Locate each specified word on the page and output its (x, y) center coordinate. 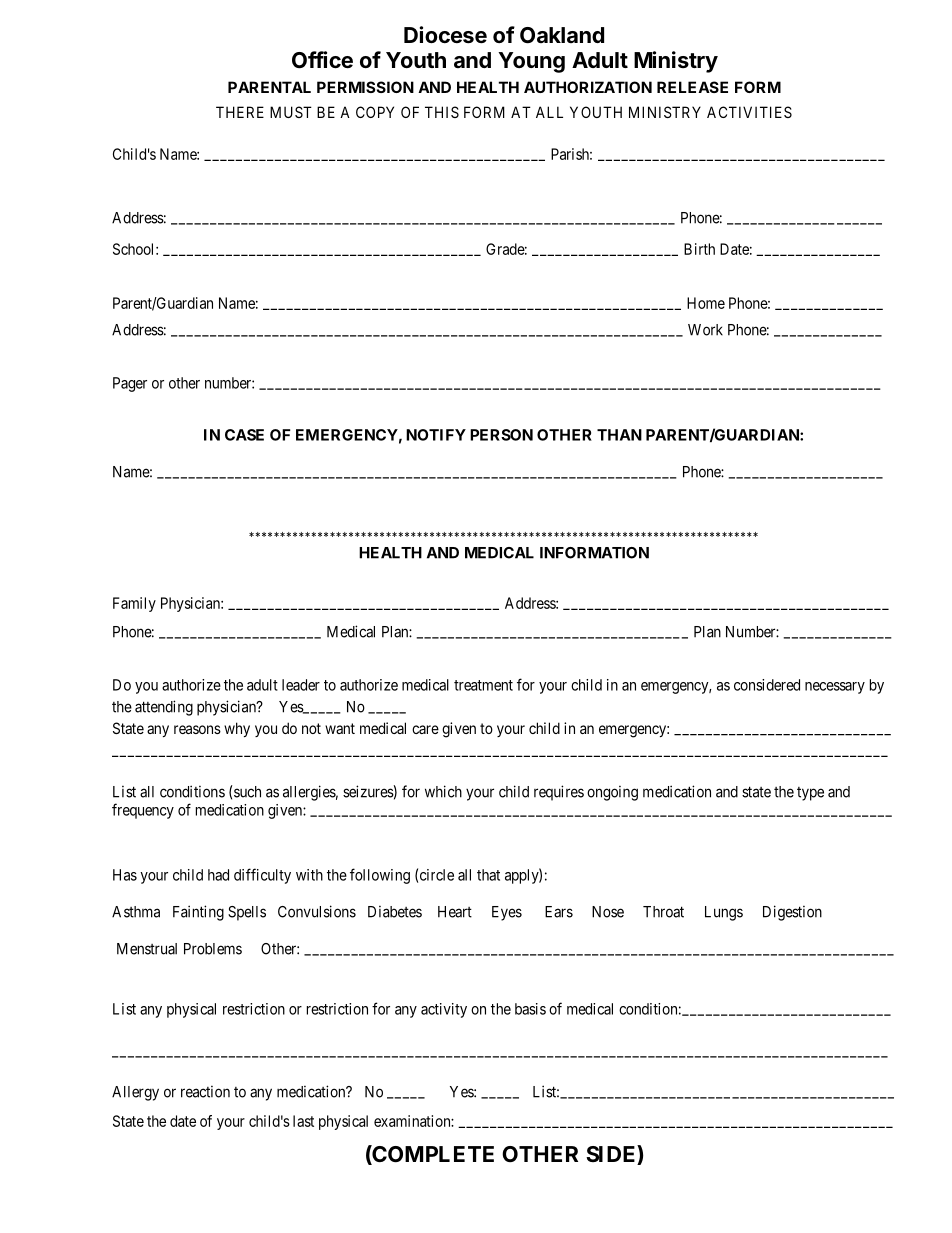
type (810, 794)
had (218, 875)
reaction (205, 1092)
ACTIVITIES (749, 112)
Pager (130, 384)
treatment (483, 685)
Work (705, 330)
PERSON (501, 435)
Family (134, 604)
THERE (240, 112)
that (488, 875)
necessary (835, 688)
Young (531, 62)
